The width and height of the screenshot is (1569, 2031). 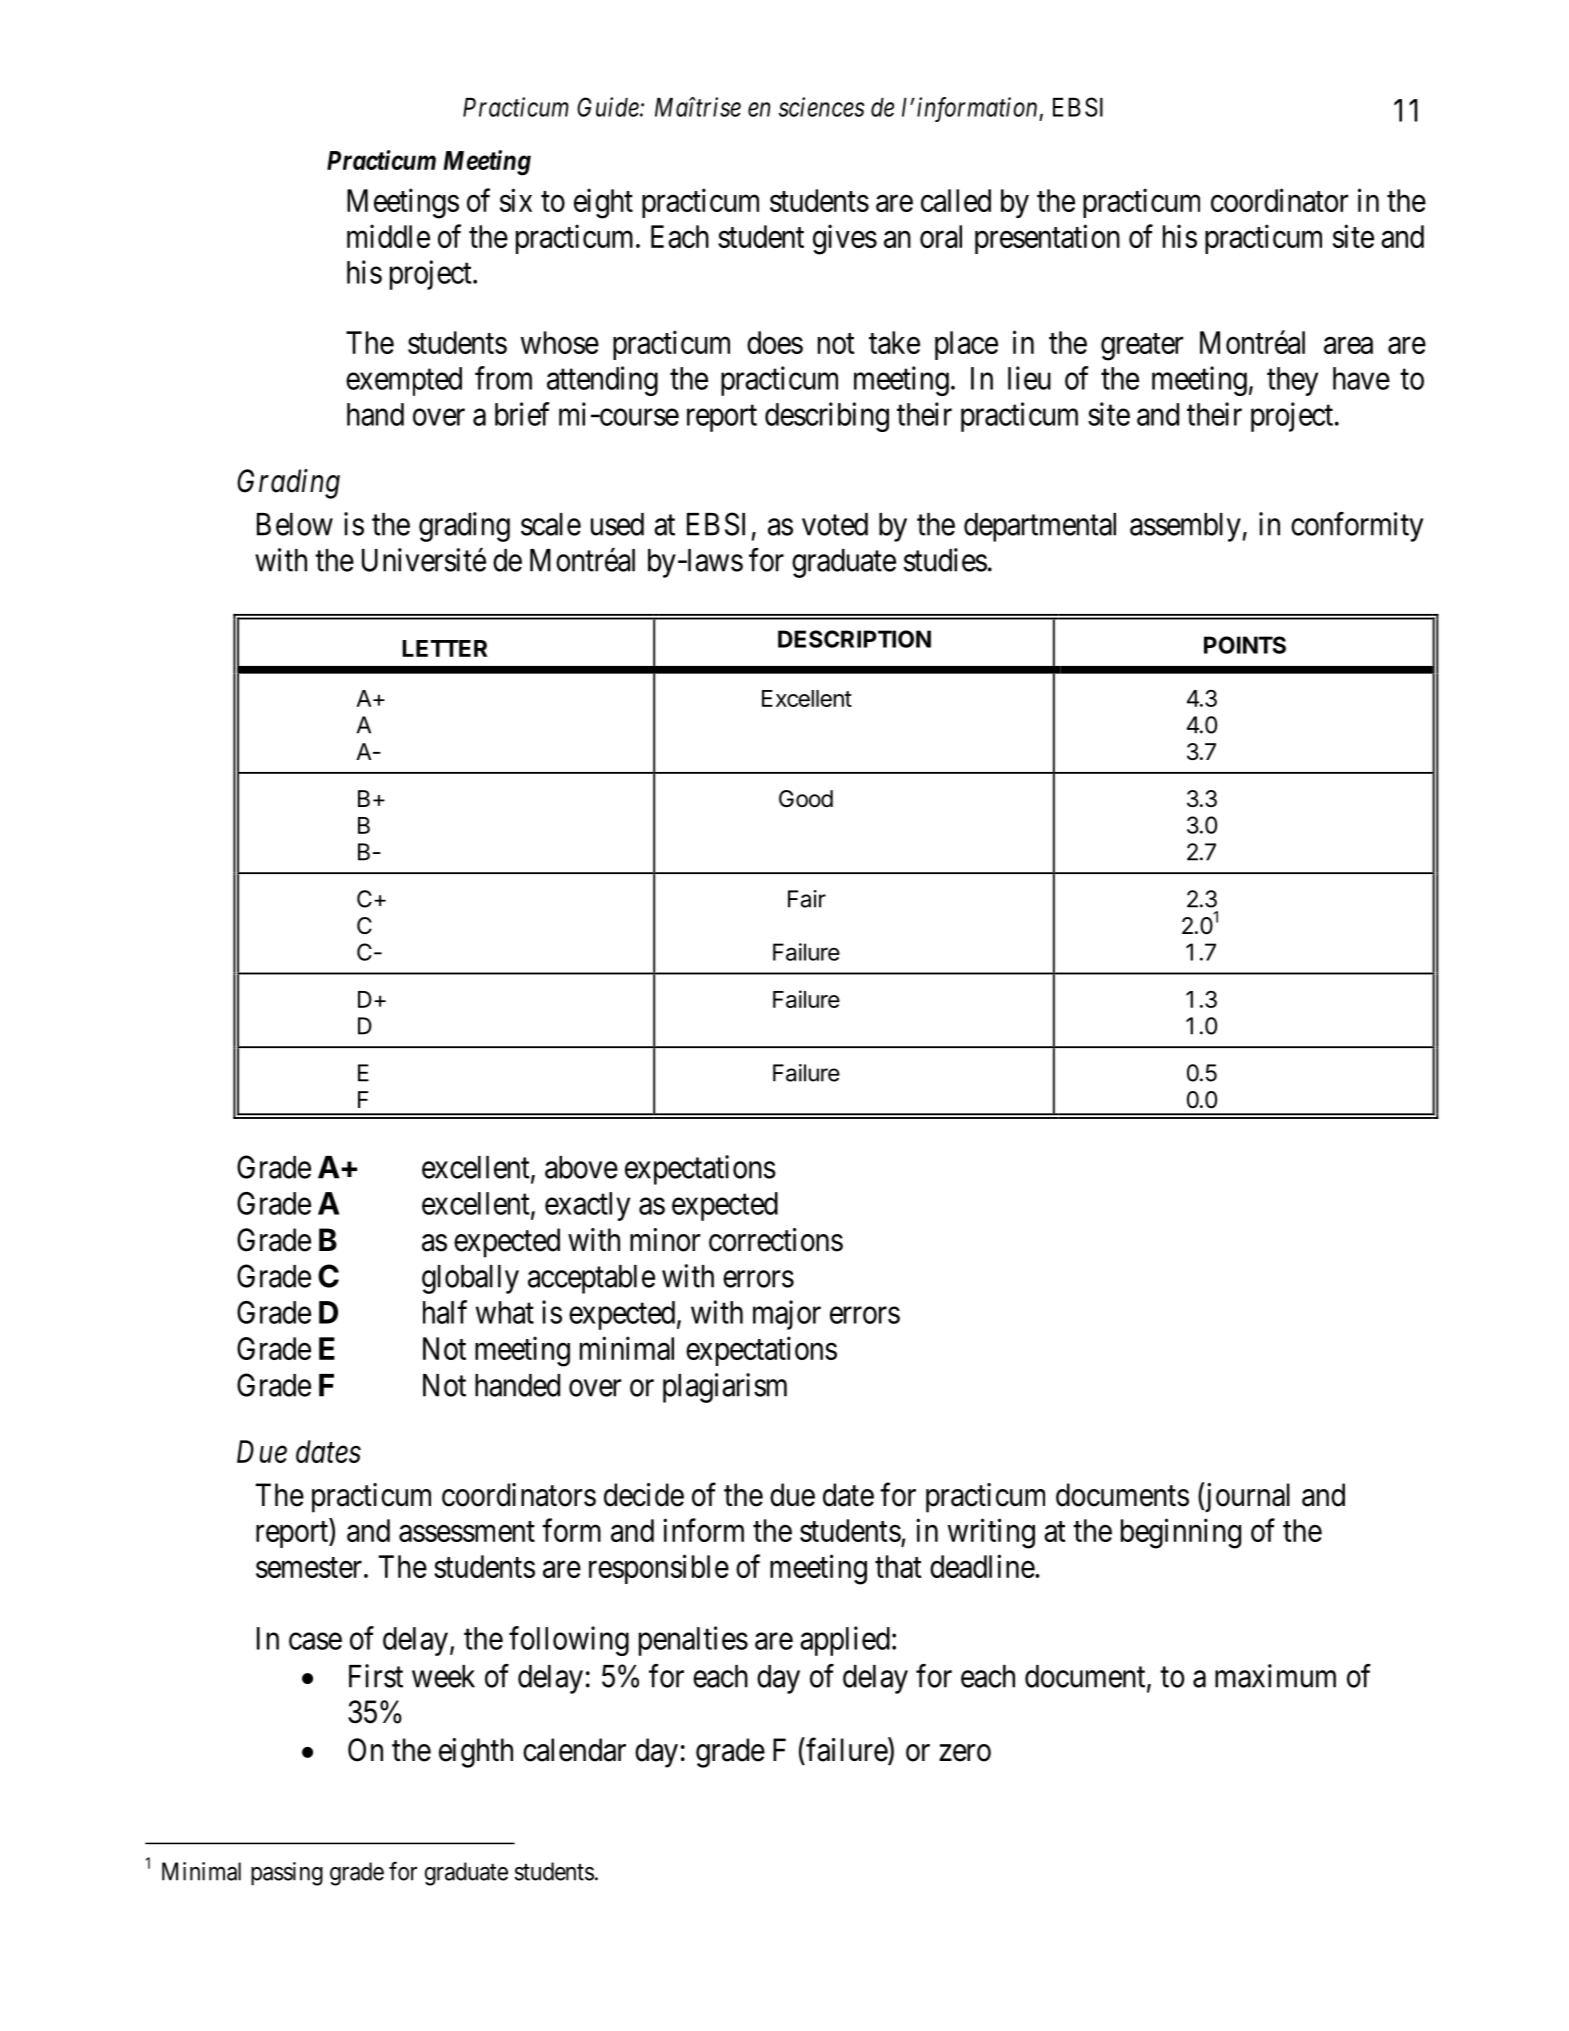 What do you see at coordinates (470, 1279) in the screenshot?
I see `globally` at bounding box center [470, 1279].
